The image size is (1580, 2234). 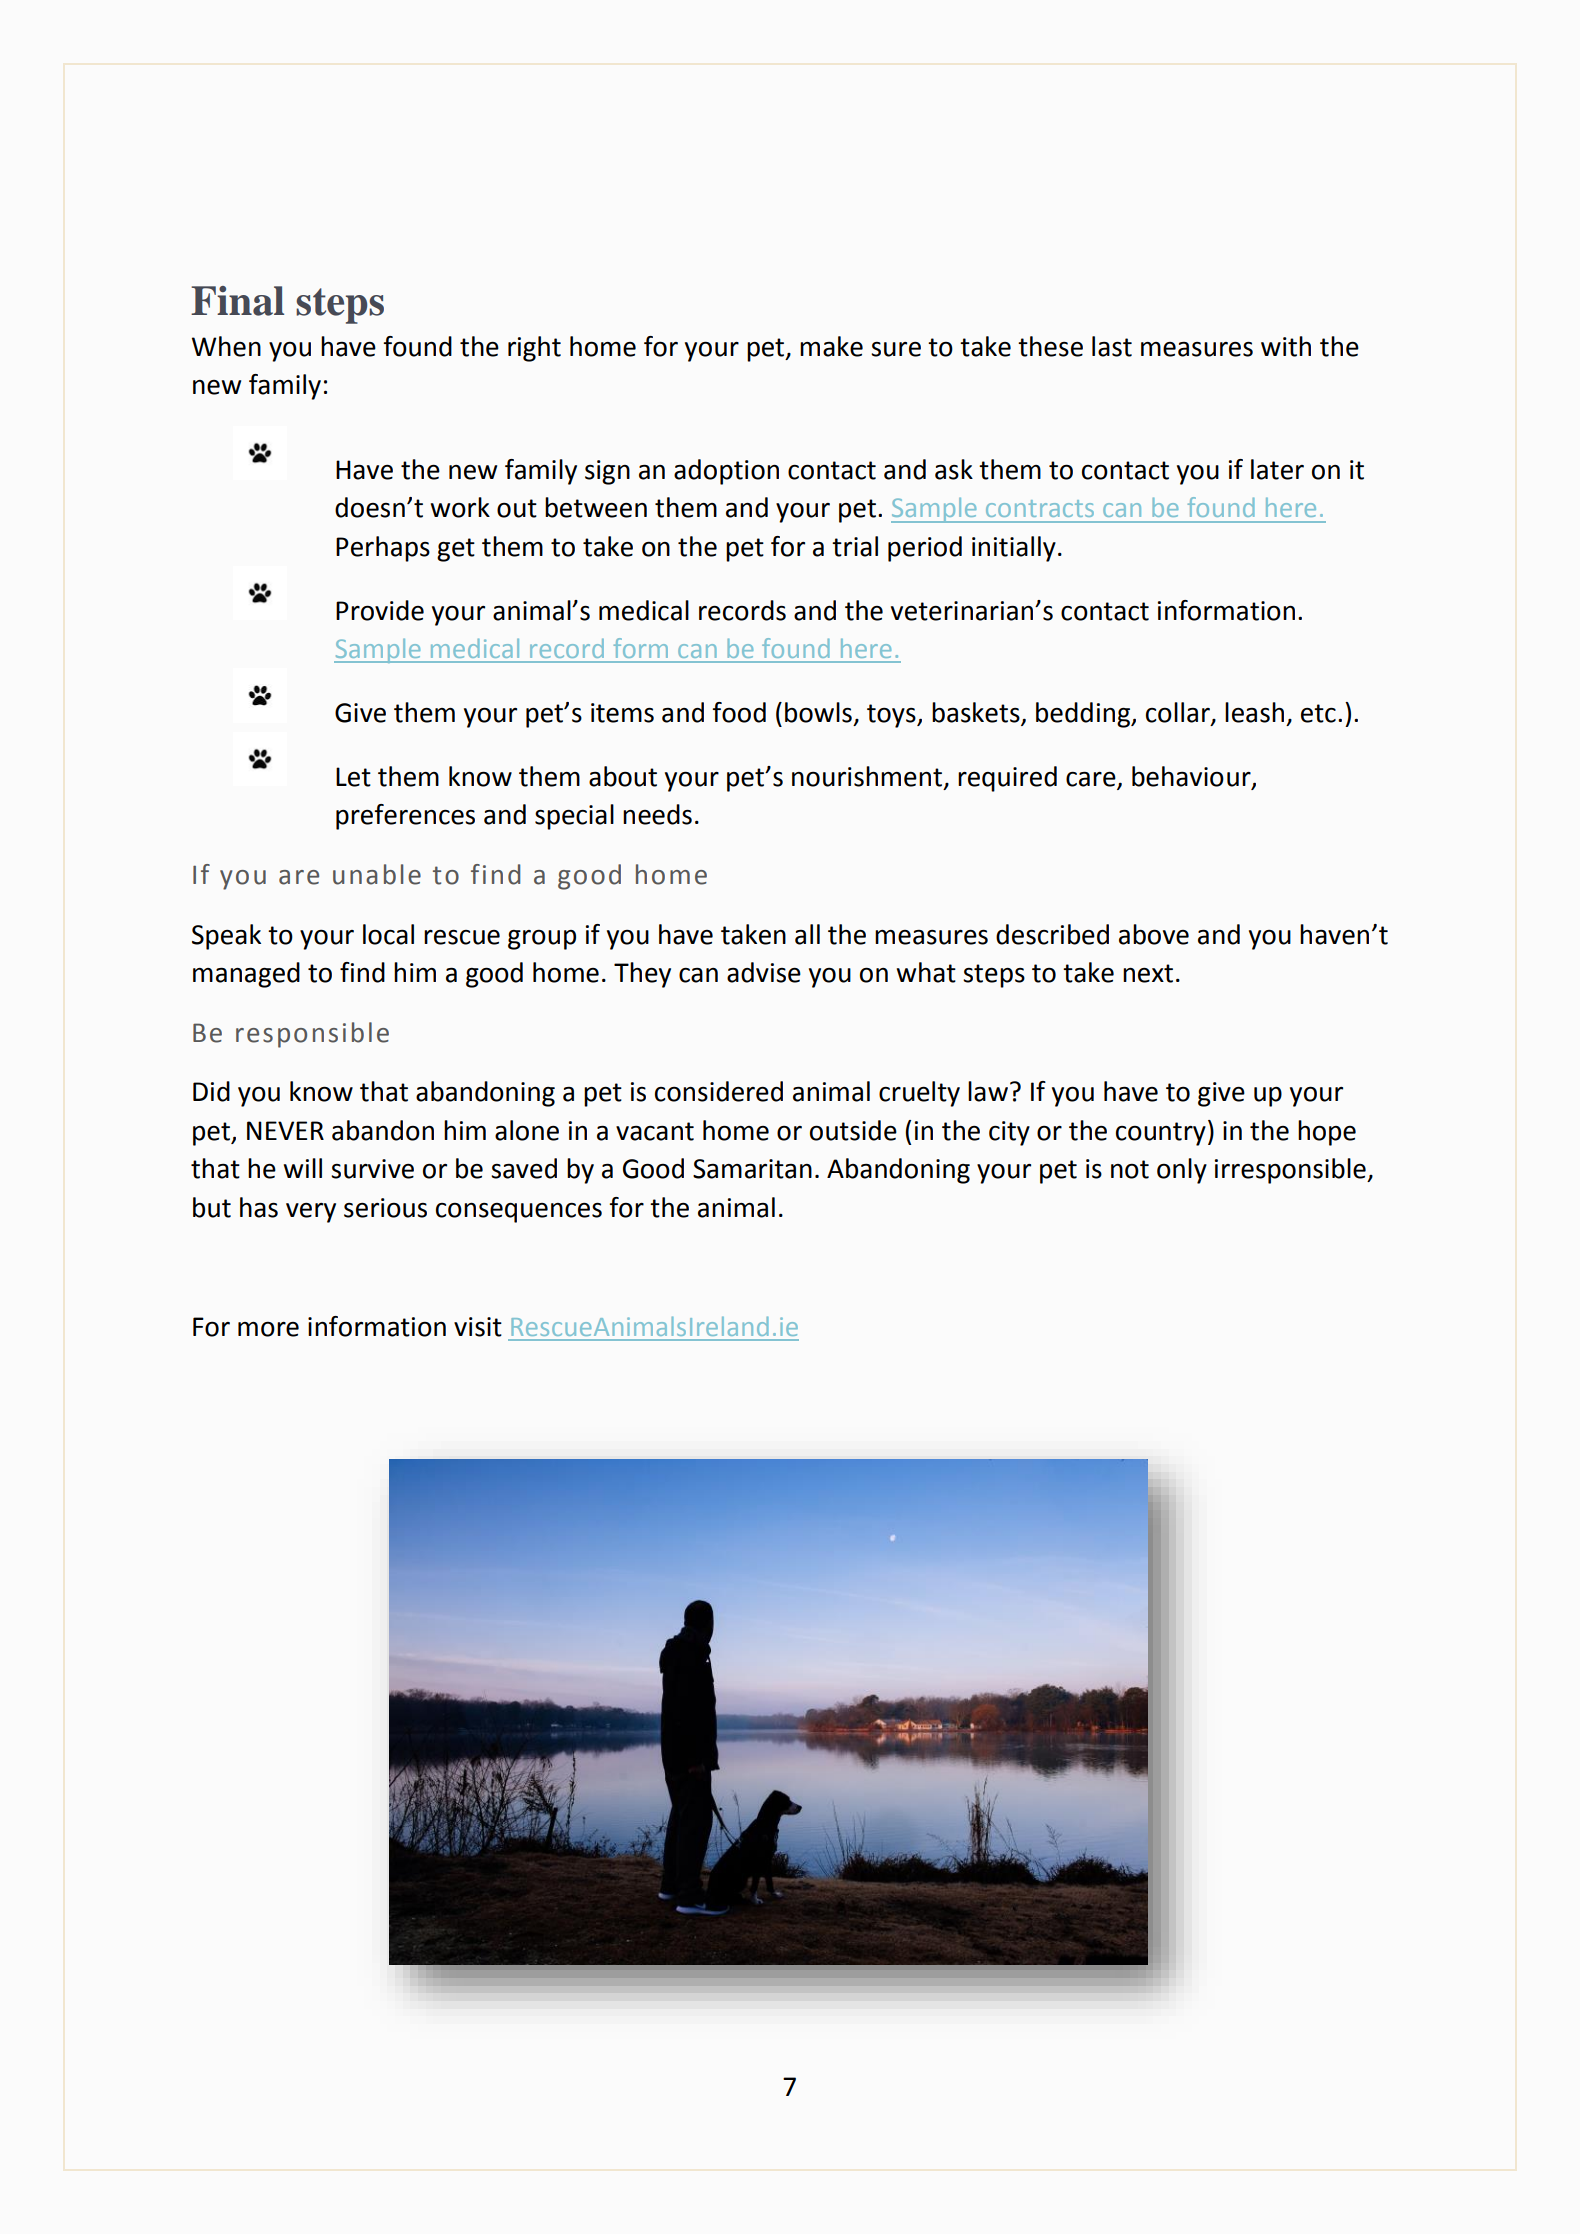 I want to click on last, so click(x=1112, y=346).
